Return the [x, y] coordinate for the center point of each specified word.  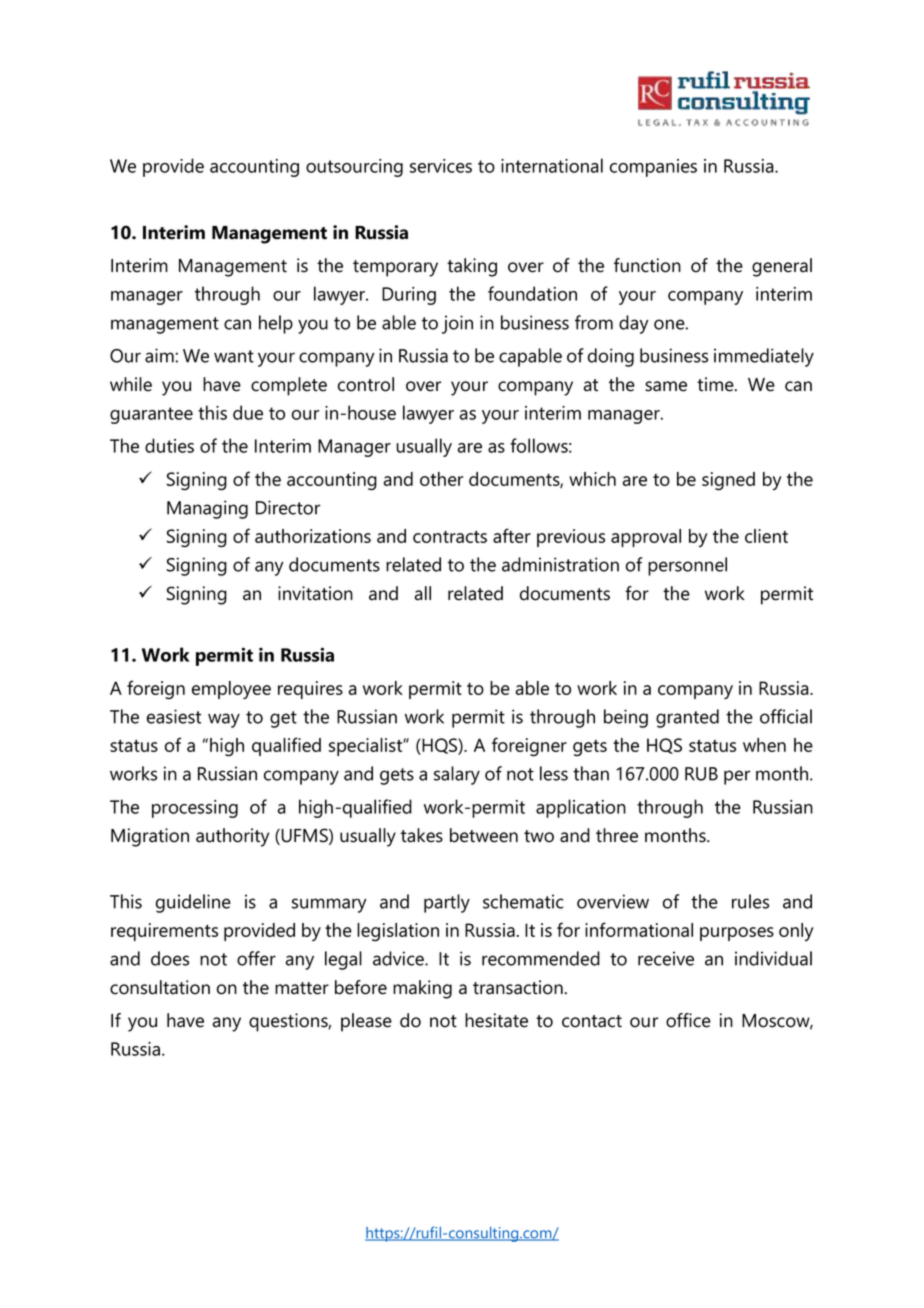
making [422, 989]
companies [653, 168]
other [441, 479]
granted [687, 718]
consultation [160, 987]
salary [457, 775]
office [688, 1020]
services [441, 166]
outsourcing [354, 168]
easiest [174, 716]
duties [169, 445]
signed [728, 481]
